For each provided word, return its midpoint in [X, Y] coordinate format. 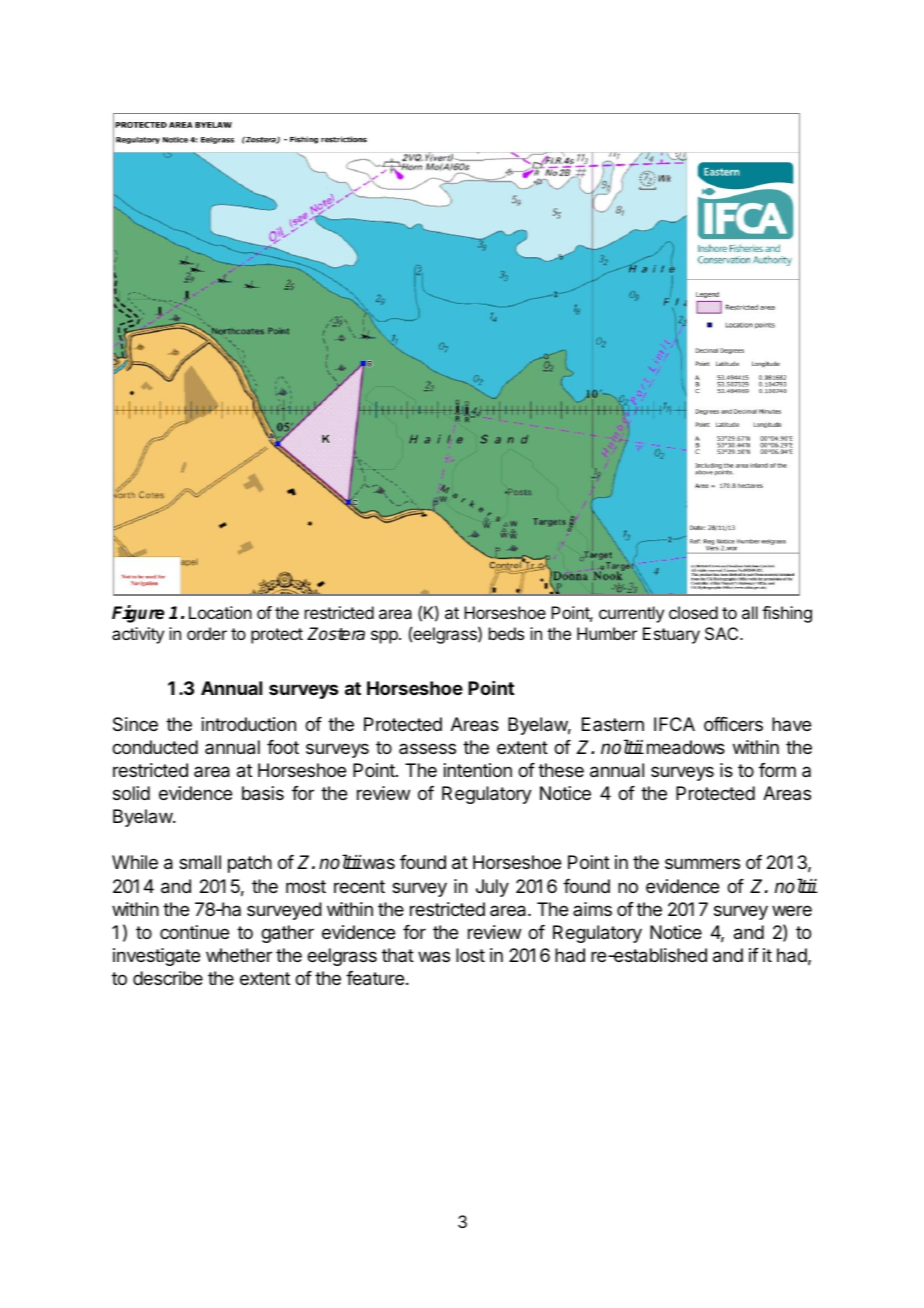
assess [427, 748]
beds [506, 633]
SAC [723, 633]
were [792, 910]
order [207, 633]
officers [733, 724]
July [492, 888]
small [200, 862]
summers [702, 863]
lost [470, 955]
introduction [249, 724]
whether [239, 955]
